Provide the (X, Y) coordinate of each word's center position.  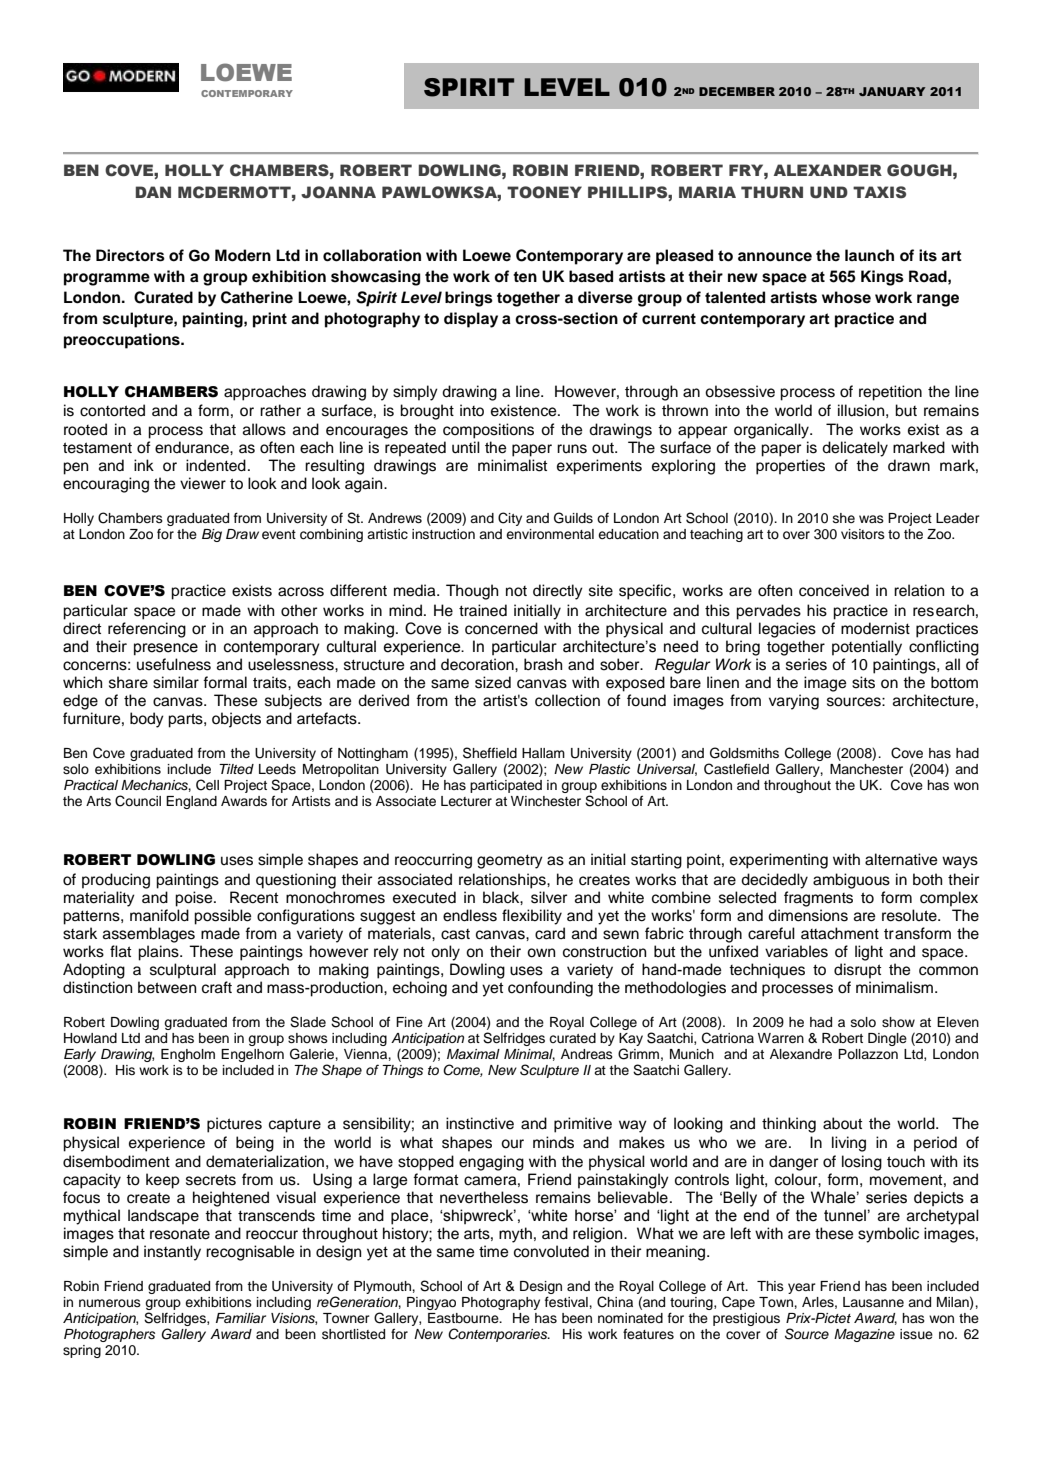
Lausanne (873, 1302)
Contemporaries (499, 1335)
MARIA (707, 192)
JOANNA (338, 192)
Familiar (241, 1318)
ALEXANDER (828, 170)
